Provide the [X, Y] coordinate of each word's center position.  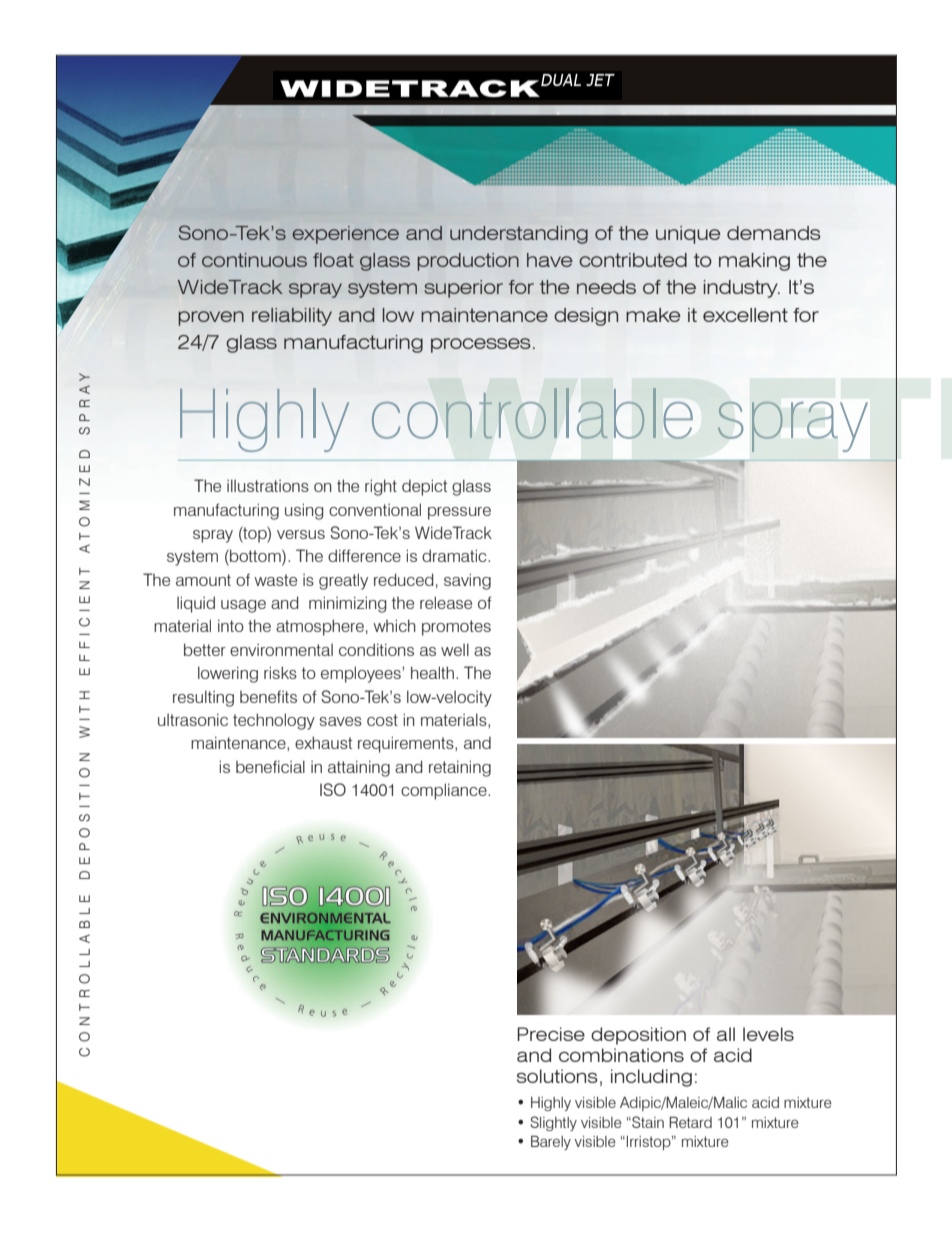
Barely [551, 1142]
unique [688, 235]
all [726, 1034]
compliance [445, 791]
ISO [333, 789]
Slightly [553, 1123]
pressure [459, 513]
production [468, 262]
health [432, 672]
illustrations [268, 485]
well [455, 649]
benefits [268, 696]
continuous [254, 260]
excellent [745, 315]
